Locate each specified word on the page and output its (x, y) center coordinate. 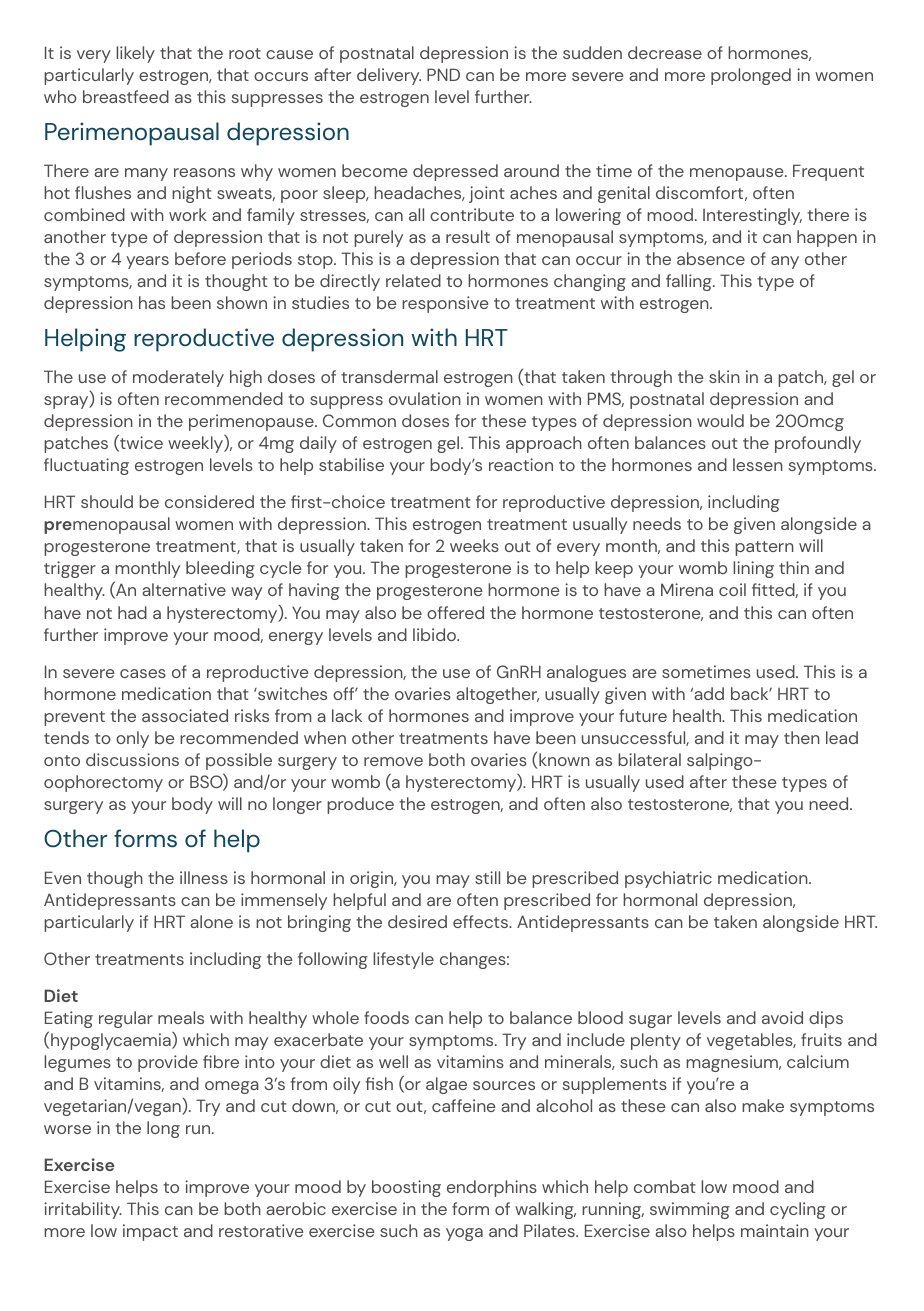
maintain (775, 1230)
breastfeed (126, 96)
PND (443, 74)
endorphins (492, 1188)
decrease (665, 52)
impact (150, 1232)
